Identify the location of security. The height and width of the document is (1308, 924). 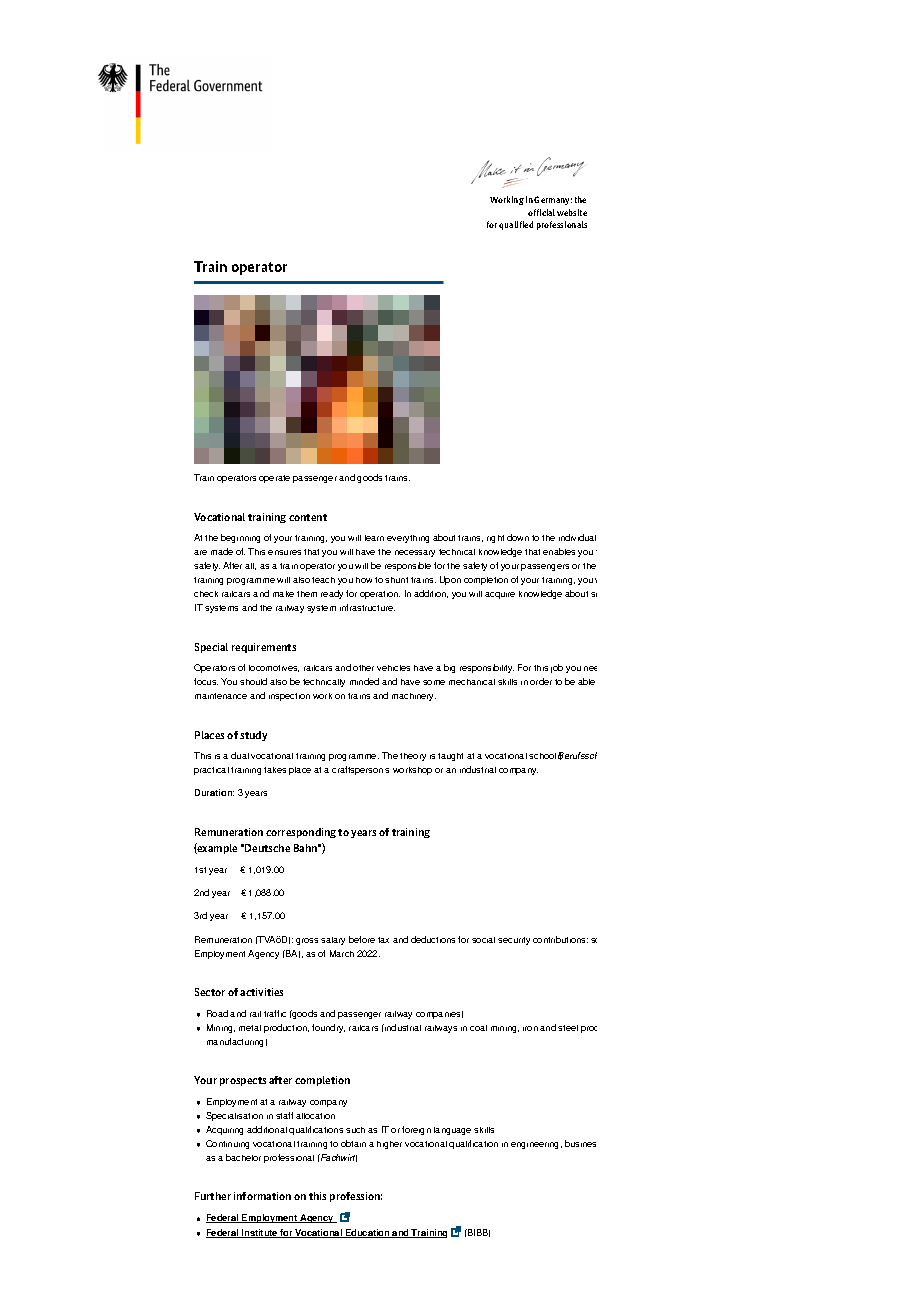
(514, 941).
